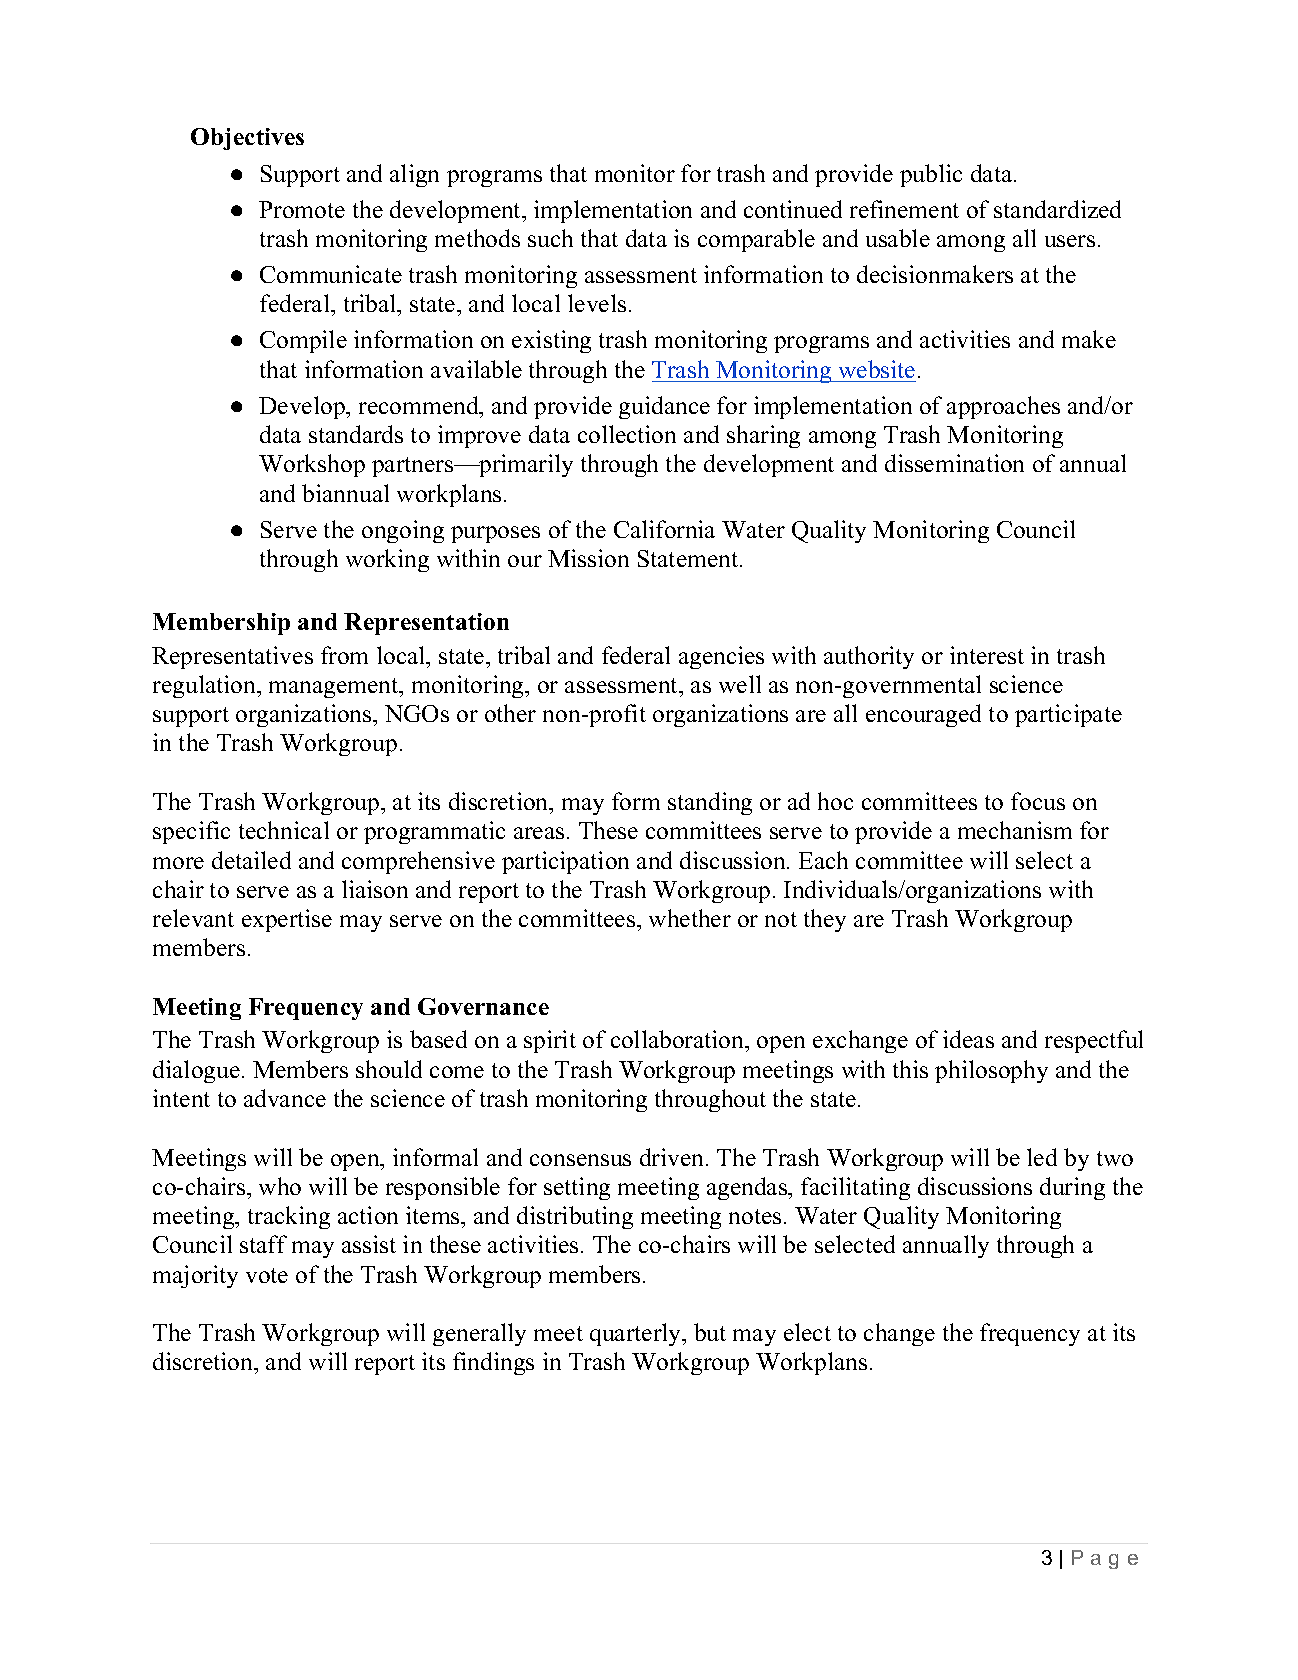 The image size is (1298, 1680). What do you see at coordinates (284, 830) in the screenshot?
I see `technical` at bounding box center [284, 830].
